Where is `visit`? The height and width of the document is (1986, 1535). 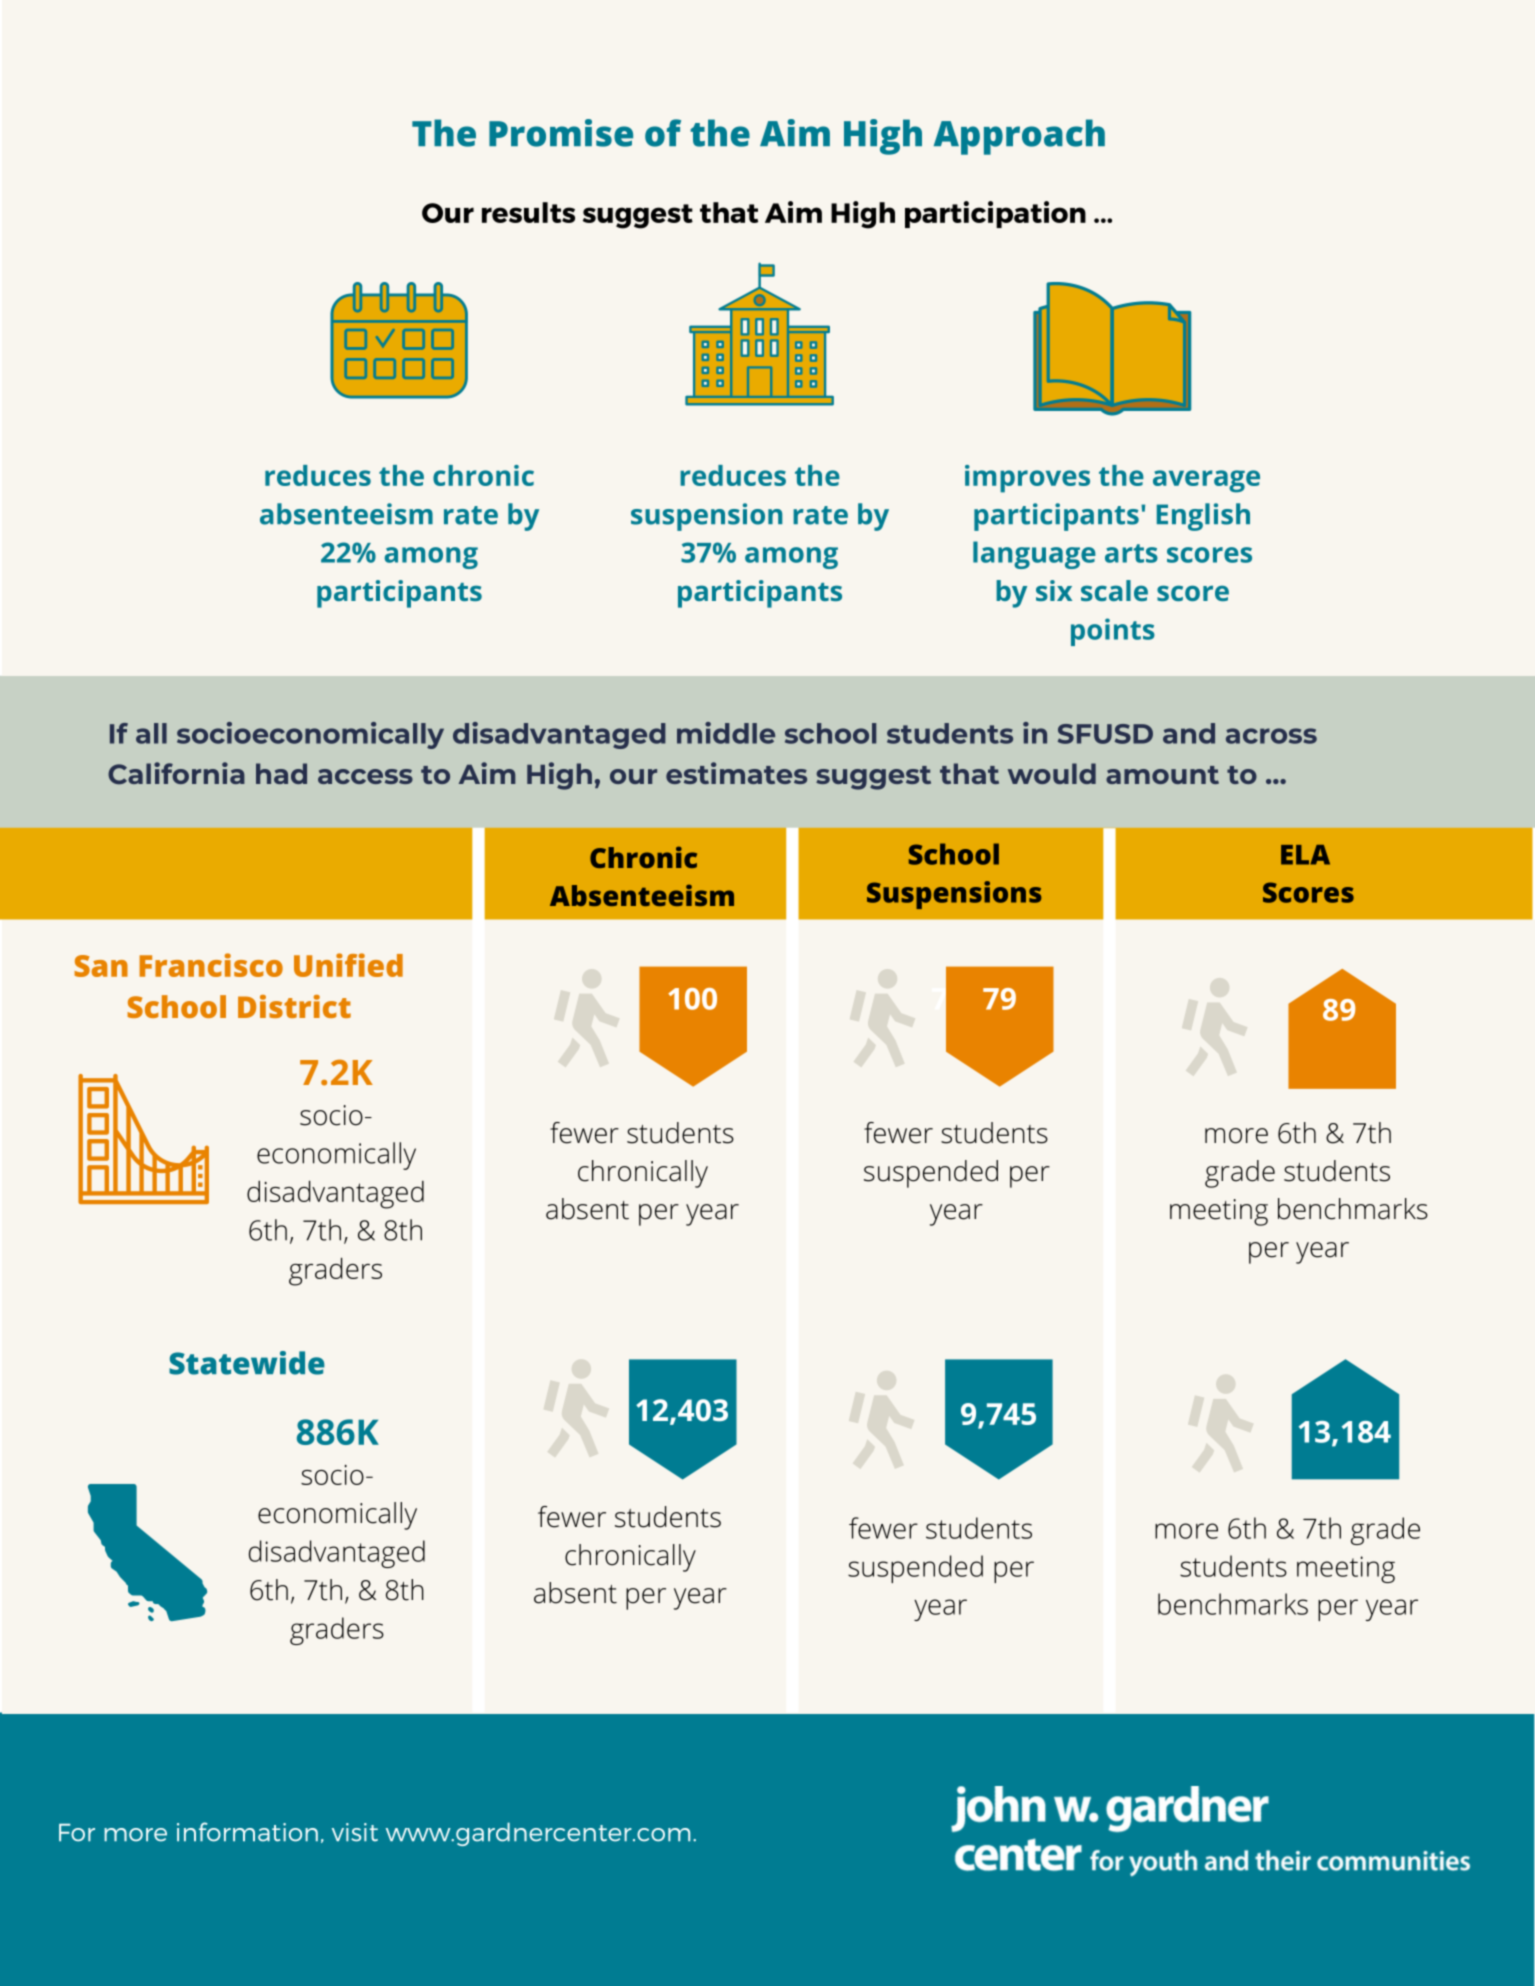
visit is located at coordinates (355, 1832).
